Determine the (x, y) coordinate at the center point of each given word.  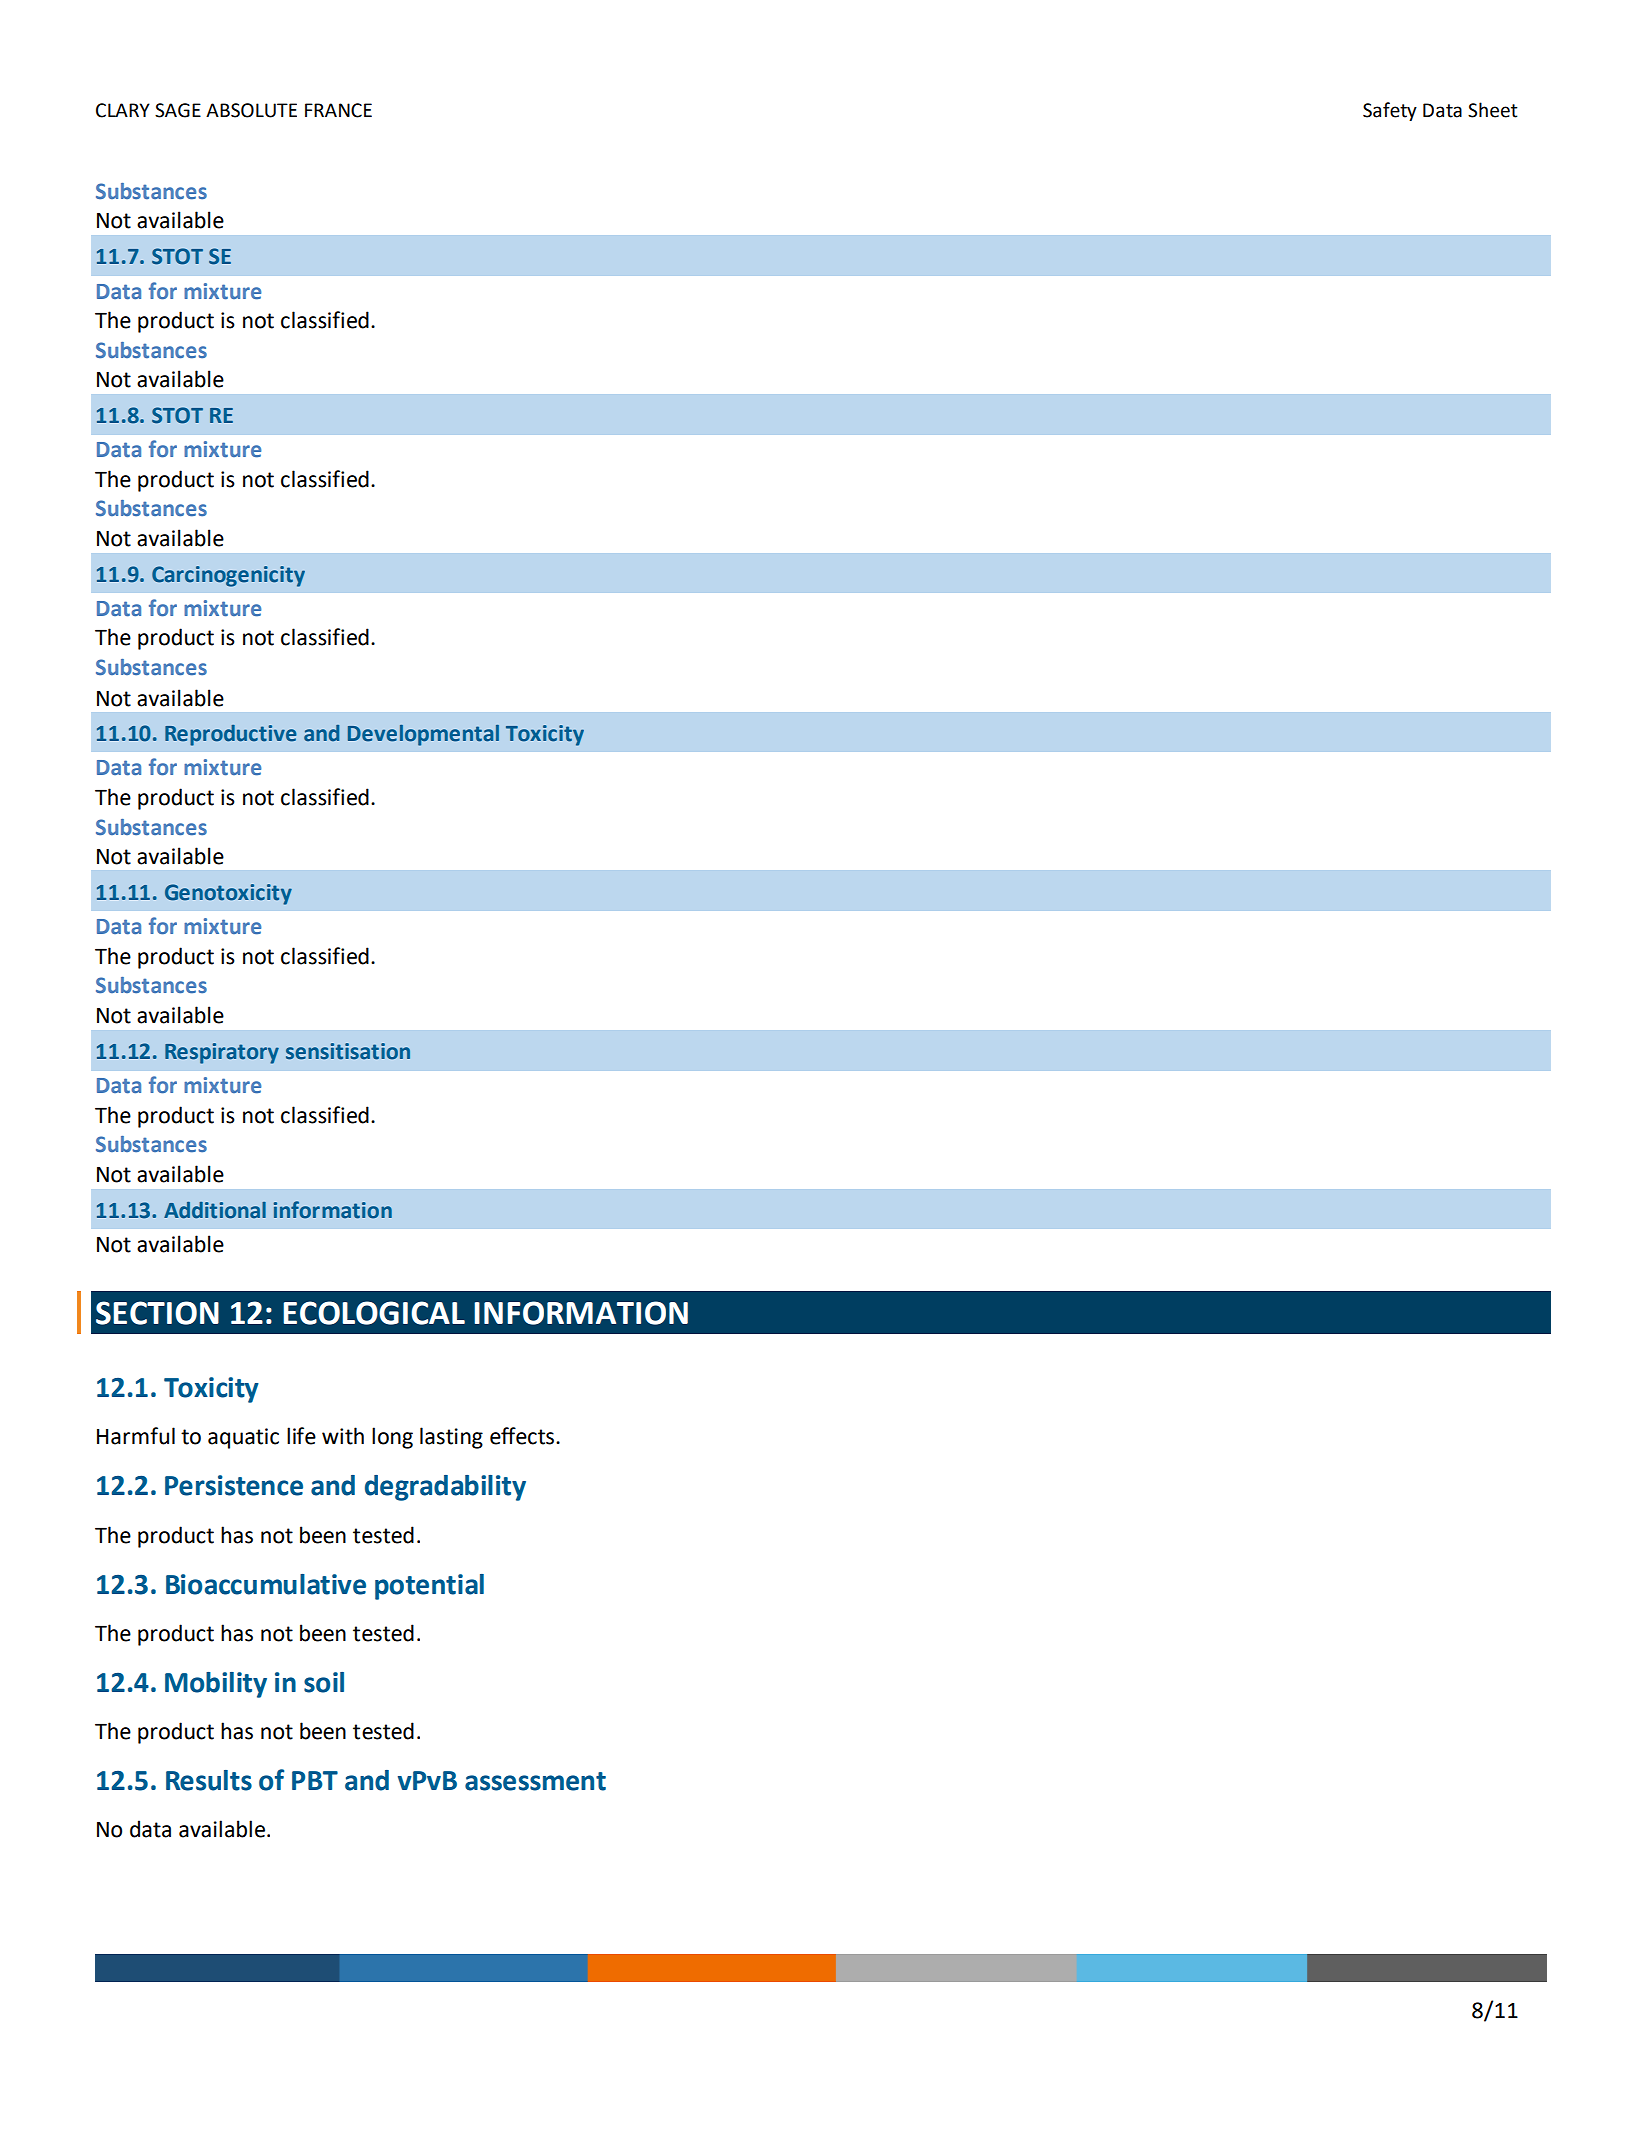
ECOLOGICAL (374, 1313)
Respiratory (222, 1053)
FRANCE (338, 110)
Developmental (423, 735)
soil (324, 1682)
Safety (1390, 111)
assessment (535, 1781)
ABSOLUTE (251, 110)
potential (429, 1587)
